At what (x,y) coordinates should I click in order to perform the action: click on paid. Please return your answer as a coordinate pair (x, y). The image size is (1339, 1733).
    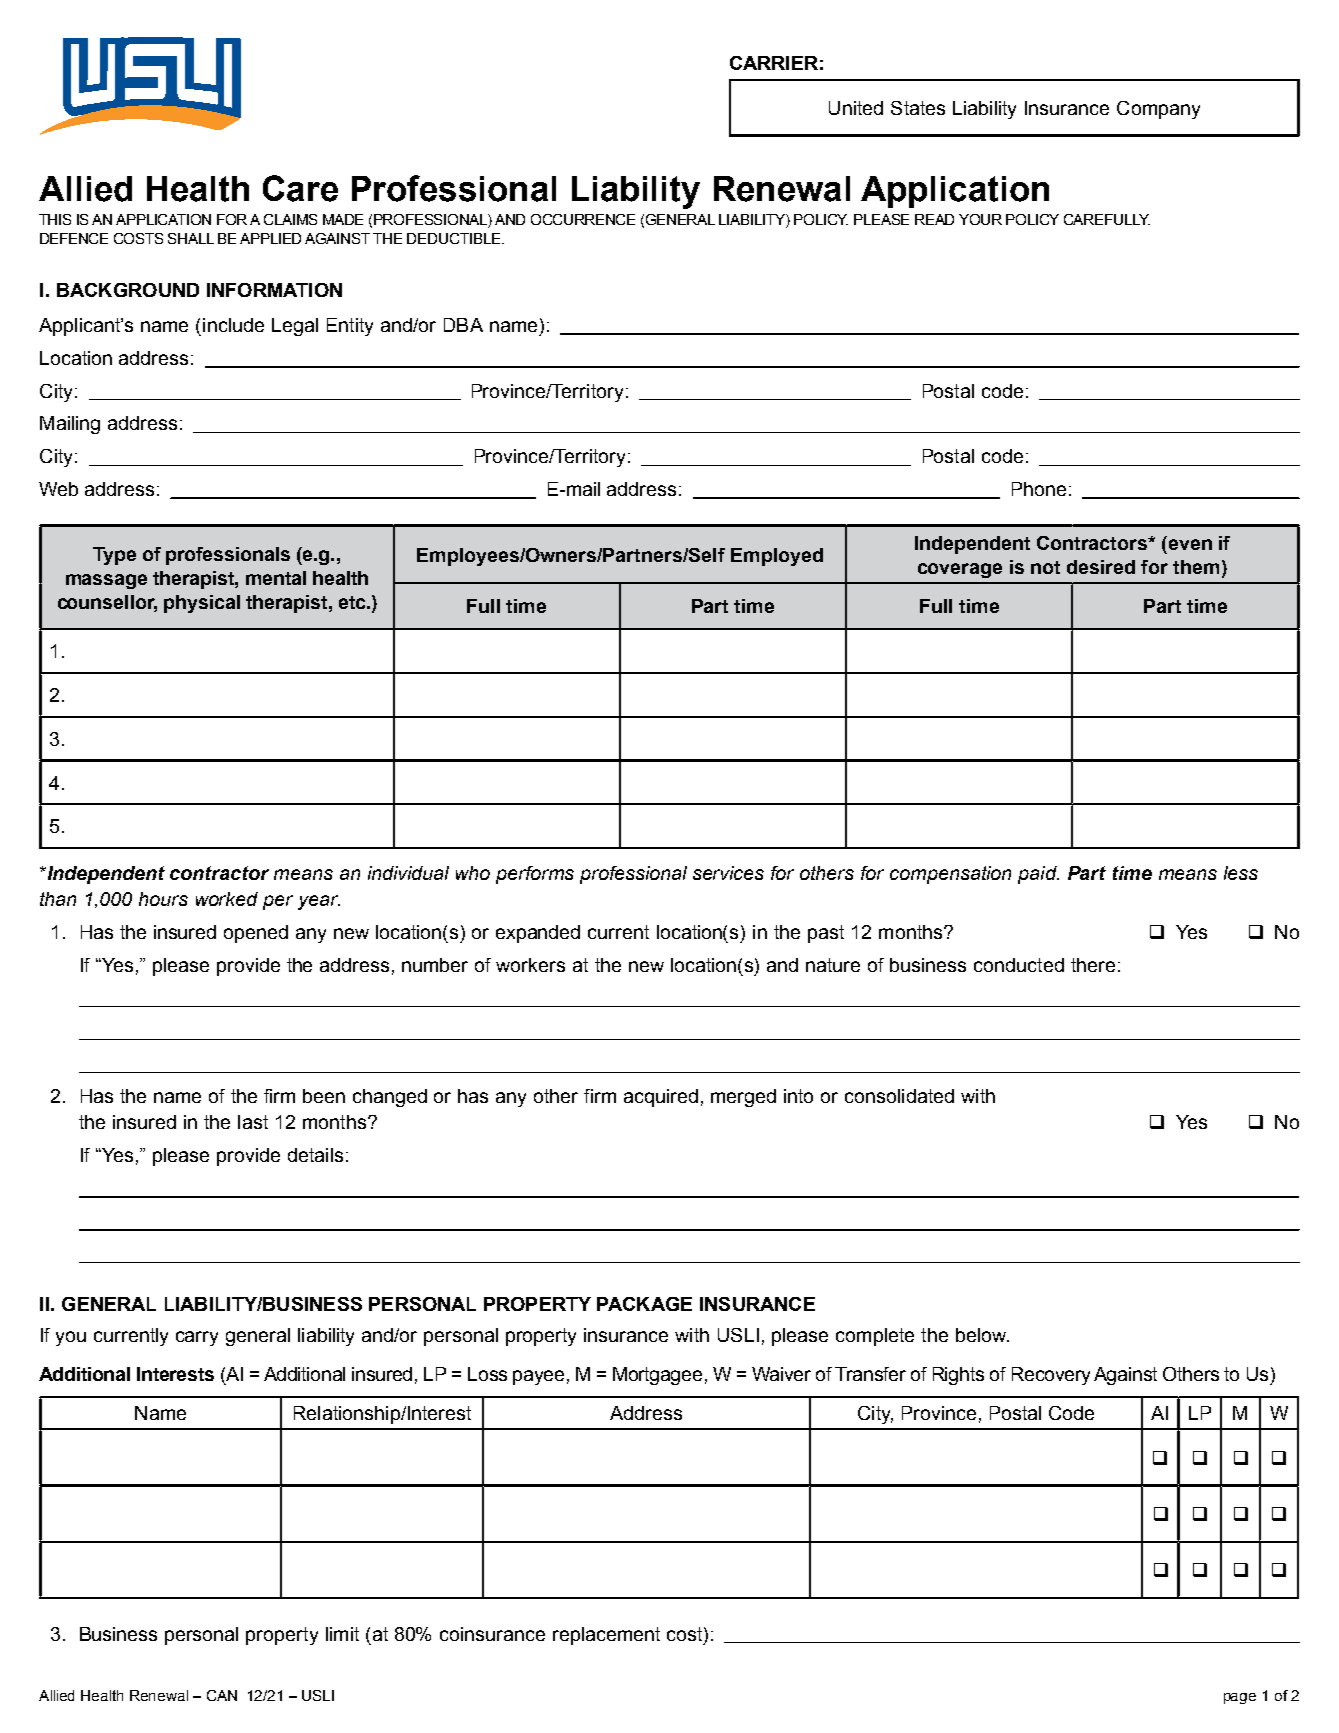
    Looking at the image, I should click on (1038, 875).
